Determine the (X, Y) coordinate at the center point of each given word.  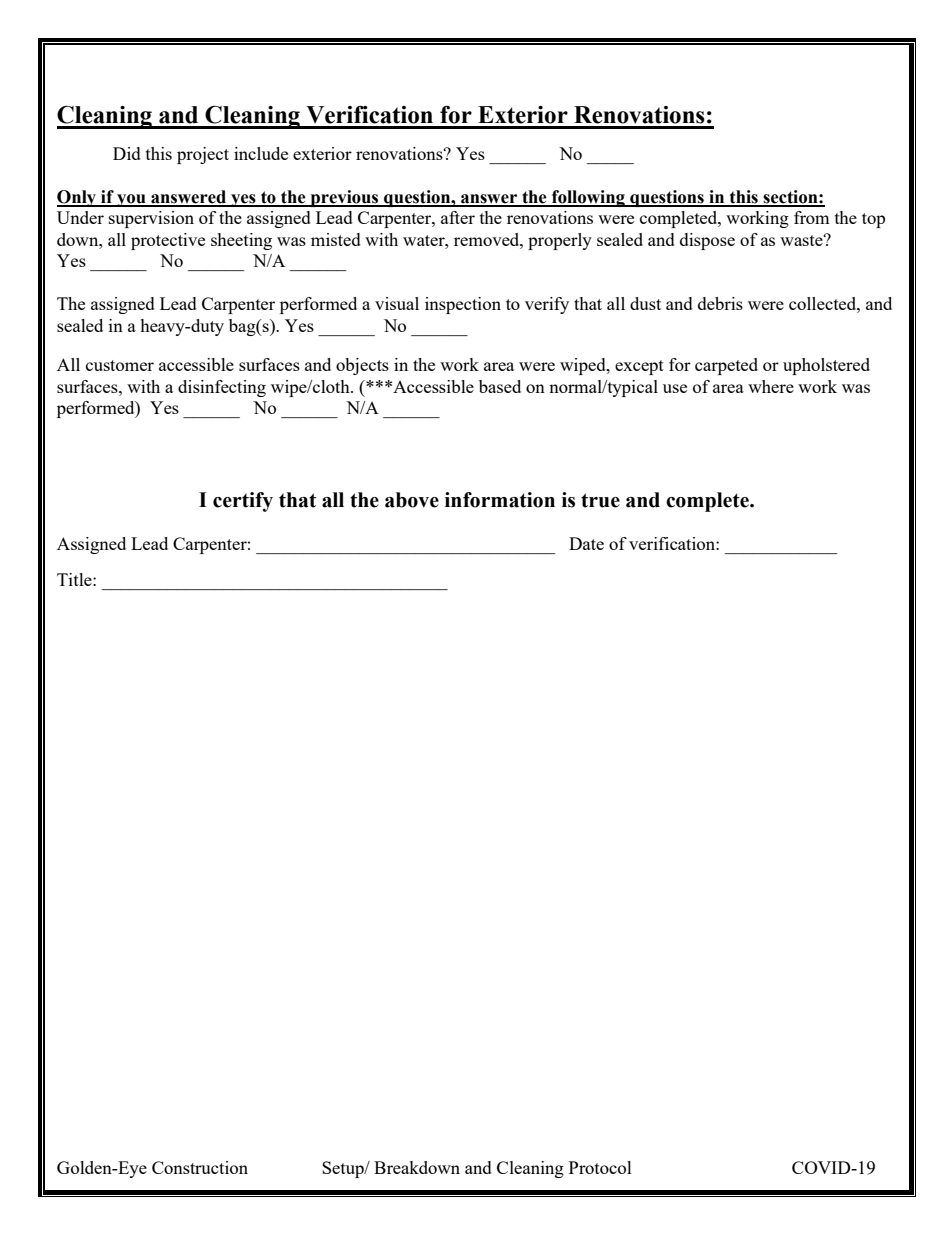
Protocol (600, 1167)
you (131, 200)
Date (586, 543)
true (600, 500)
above (412, 500)
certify (243, 502)
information (500, 500)
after (458, 217)
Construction (200, 1167)
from (812, 217)
